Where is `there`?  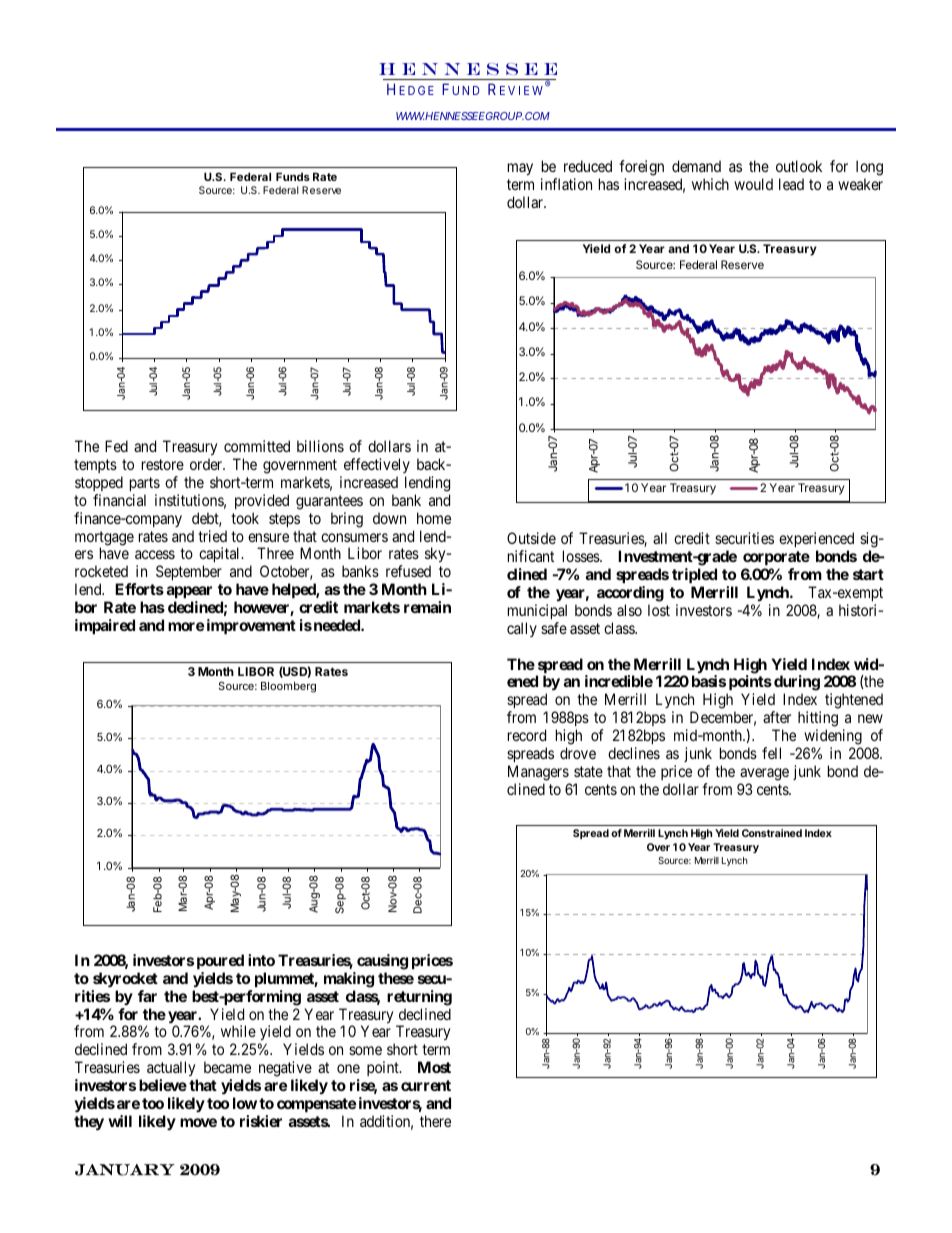 there is located at coordinates (435, 1121).
